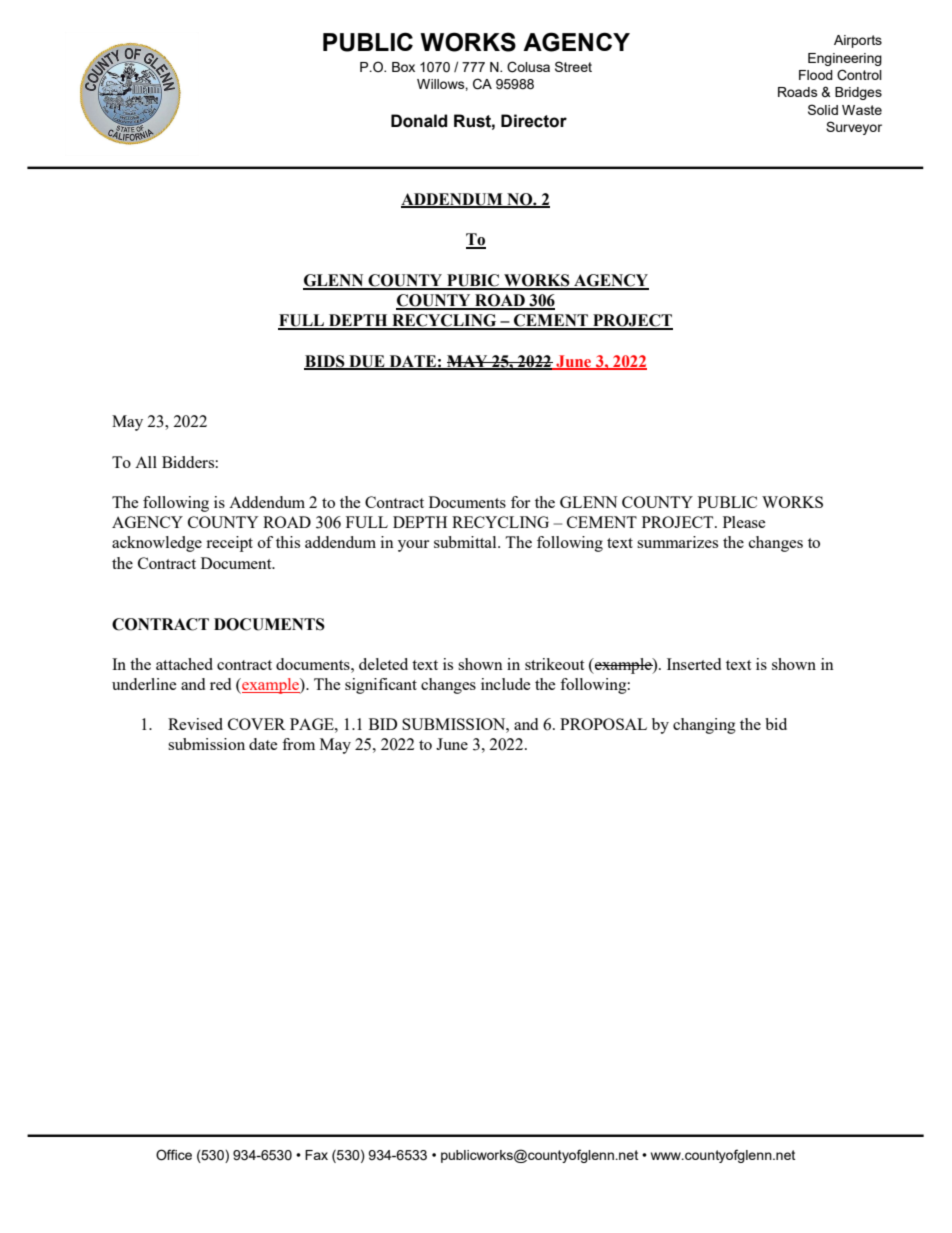 The height and width of the screenshot is (1233, 952). What do you see at coordinates (520, 502) in the screenshot?
I see `for` at bounding box center [520, 502].
